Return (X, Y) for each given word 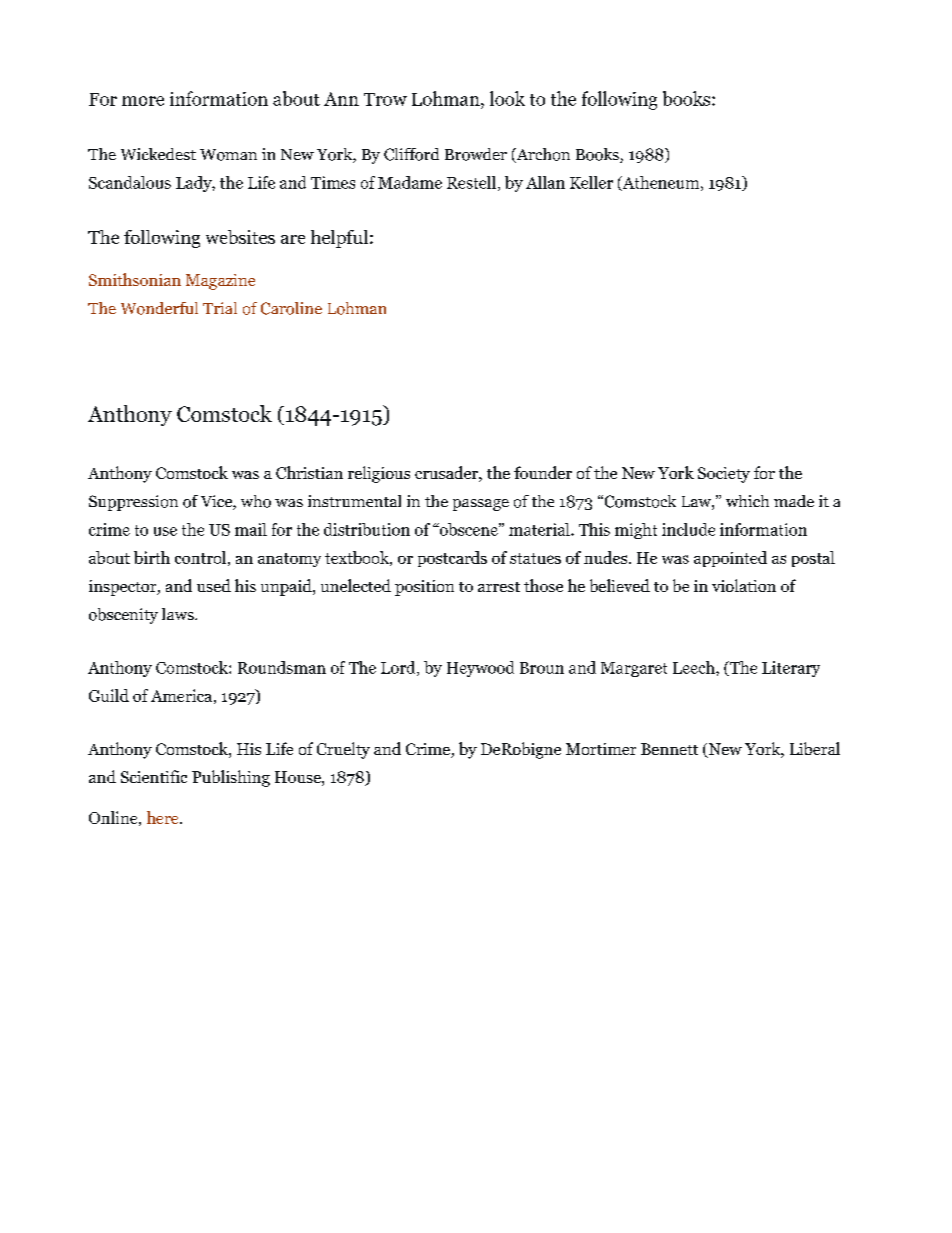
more (143, 101)
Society (724, 475)
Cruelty (343, 750)
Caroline (291, 308)
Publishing (231, 778)
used (214, 585)
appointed (730, 559)
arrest (499, 587)
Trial (220, 308)
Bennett (669, 749)
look (507, 98)
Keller (591, 182)
